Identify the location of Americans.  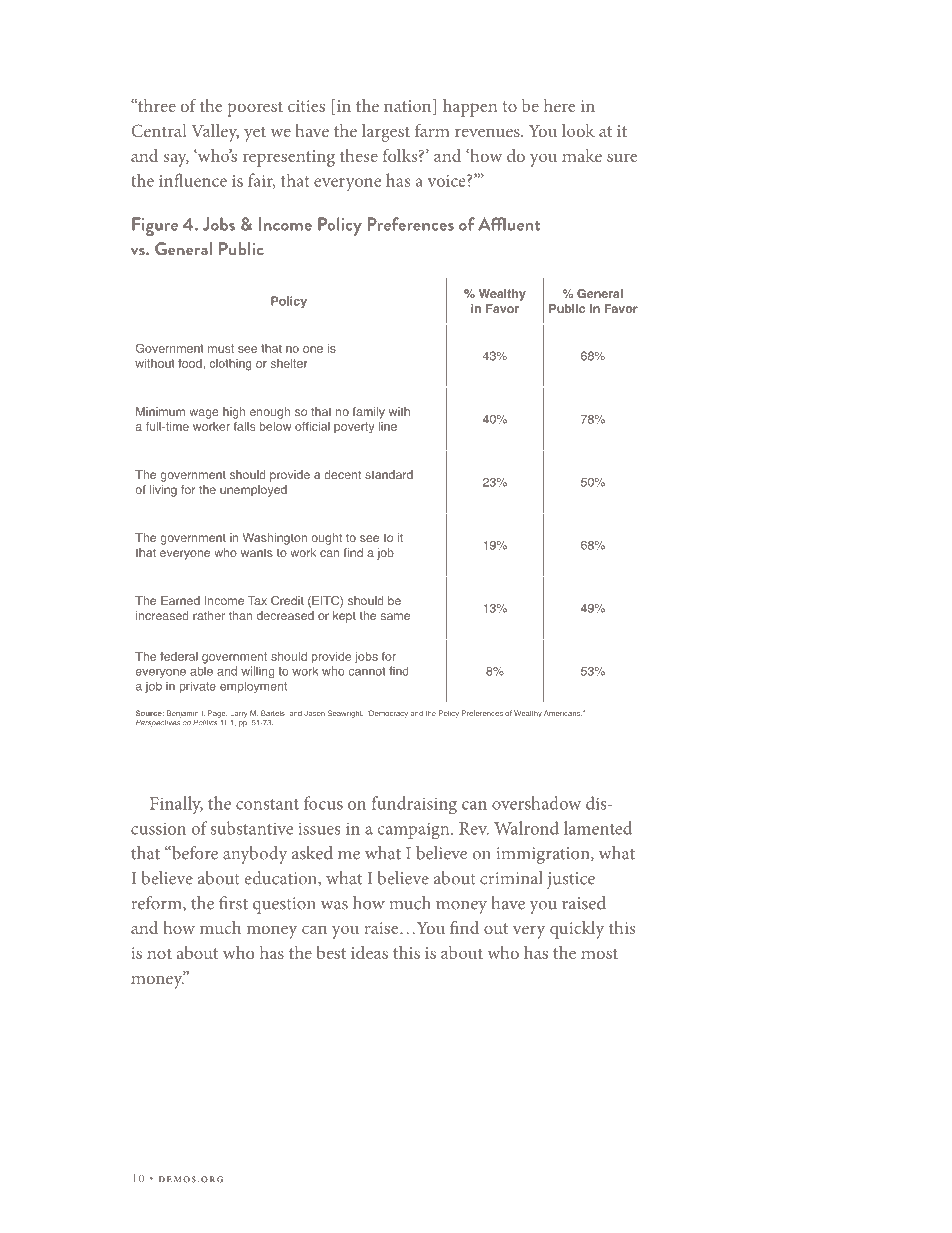
(563, 713).
